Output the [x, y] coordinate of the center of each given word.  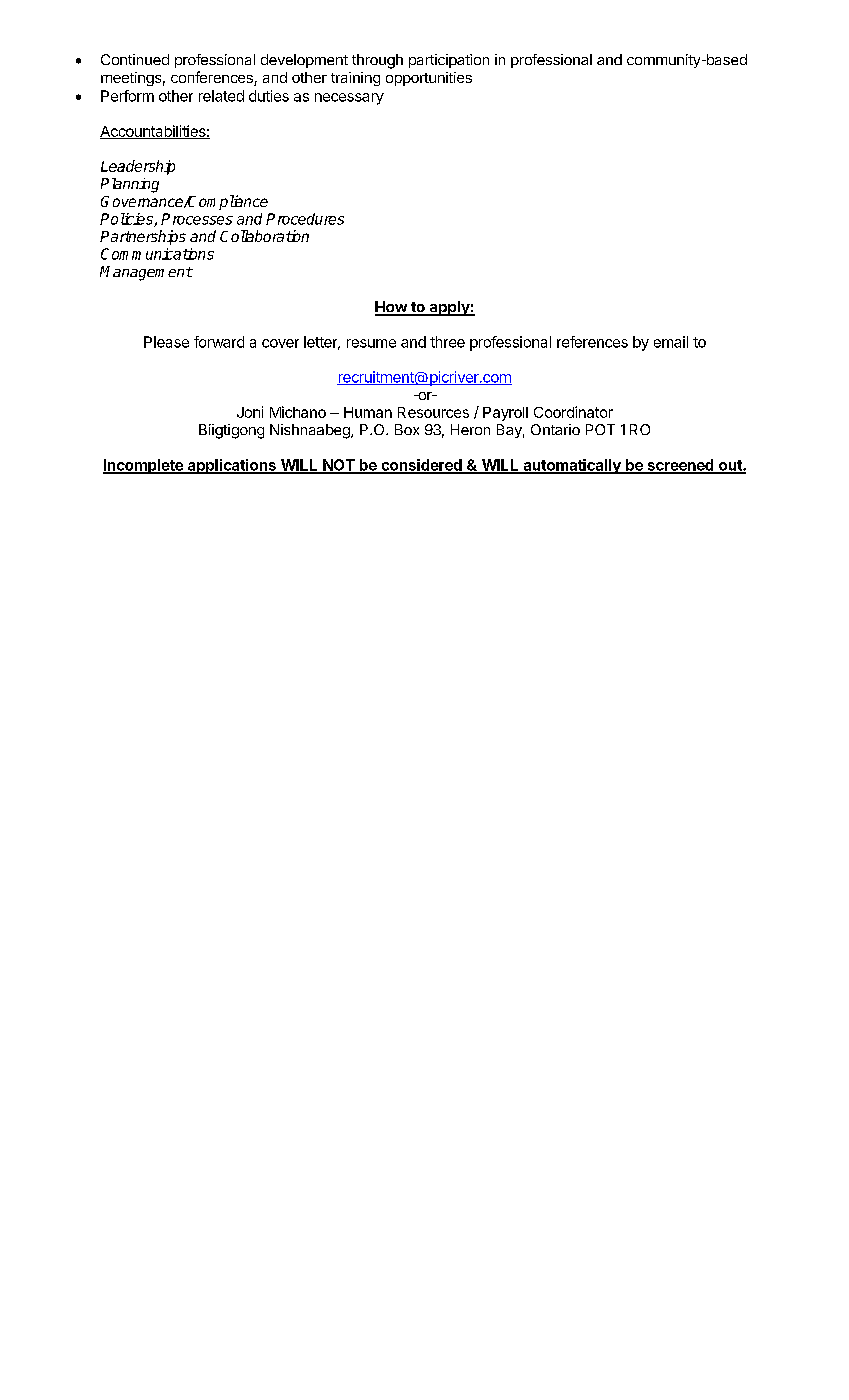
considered [421, 466]
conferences [213, 78]
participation [449, 61]
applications [231, 466]
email [671, 342]
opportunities [429, 79]
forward [219, 342]
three [447, 342]
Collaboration [264, 236]
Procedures [305, 219]
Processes [197, 219]
